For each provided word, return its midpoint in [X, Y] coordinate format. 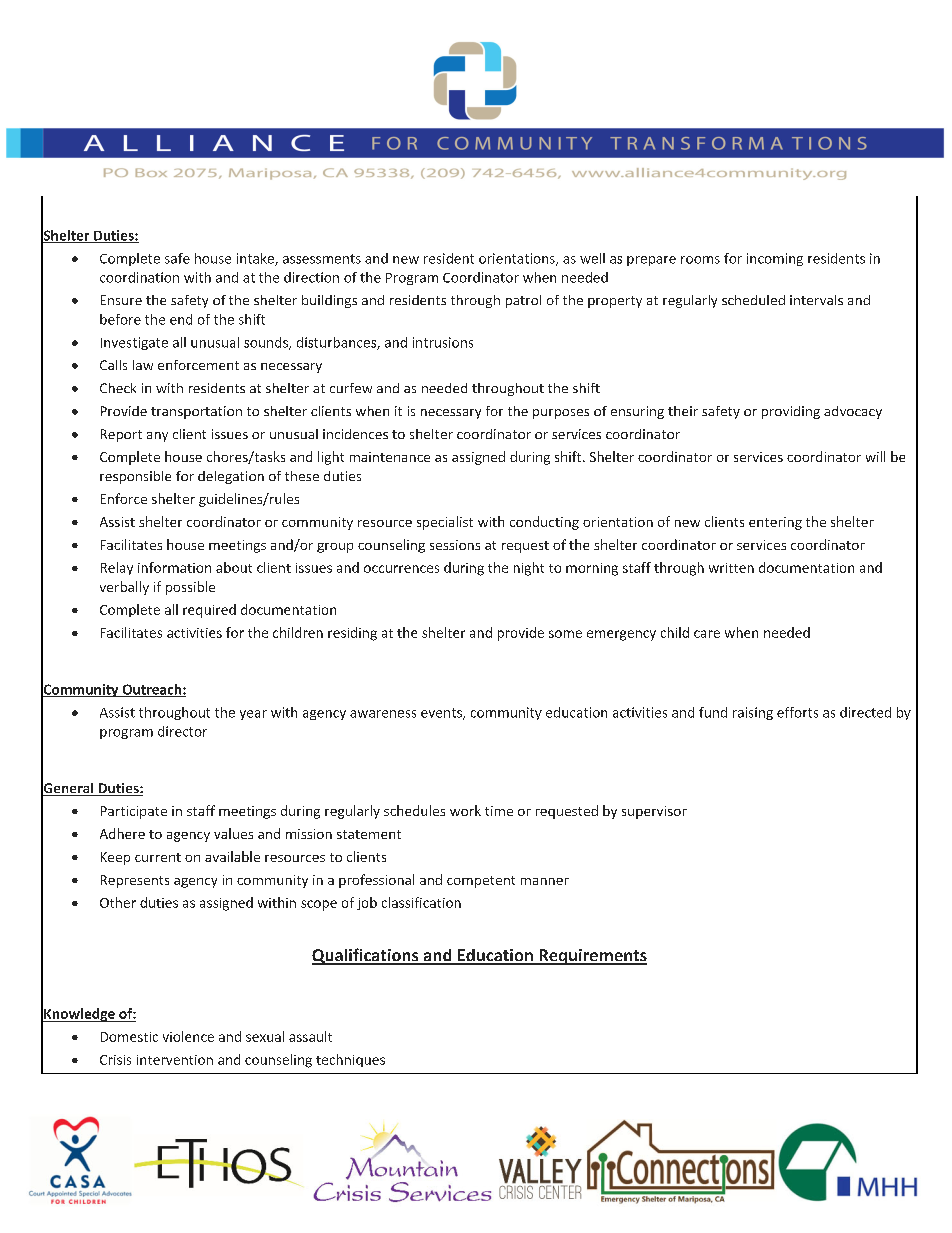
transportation [196, 412]
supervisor [654, 812]
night [529, 569]
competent [481, 882]
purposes [561, 414]
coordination [139, 277]
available [232, 856]
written [731, 568]
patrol [523, 301]
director [182, 731]
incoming [775, 259]
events [442, 714]
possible [190, 588]
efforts [797, 712]
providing [791, 412]
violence [188, 1036]
